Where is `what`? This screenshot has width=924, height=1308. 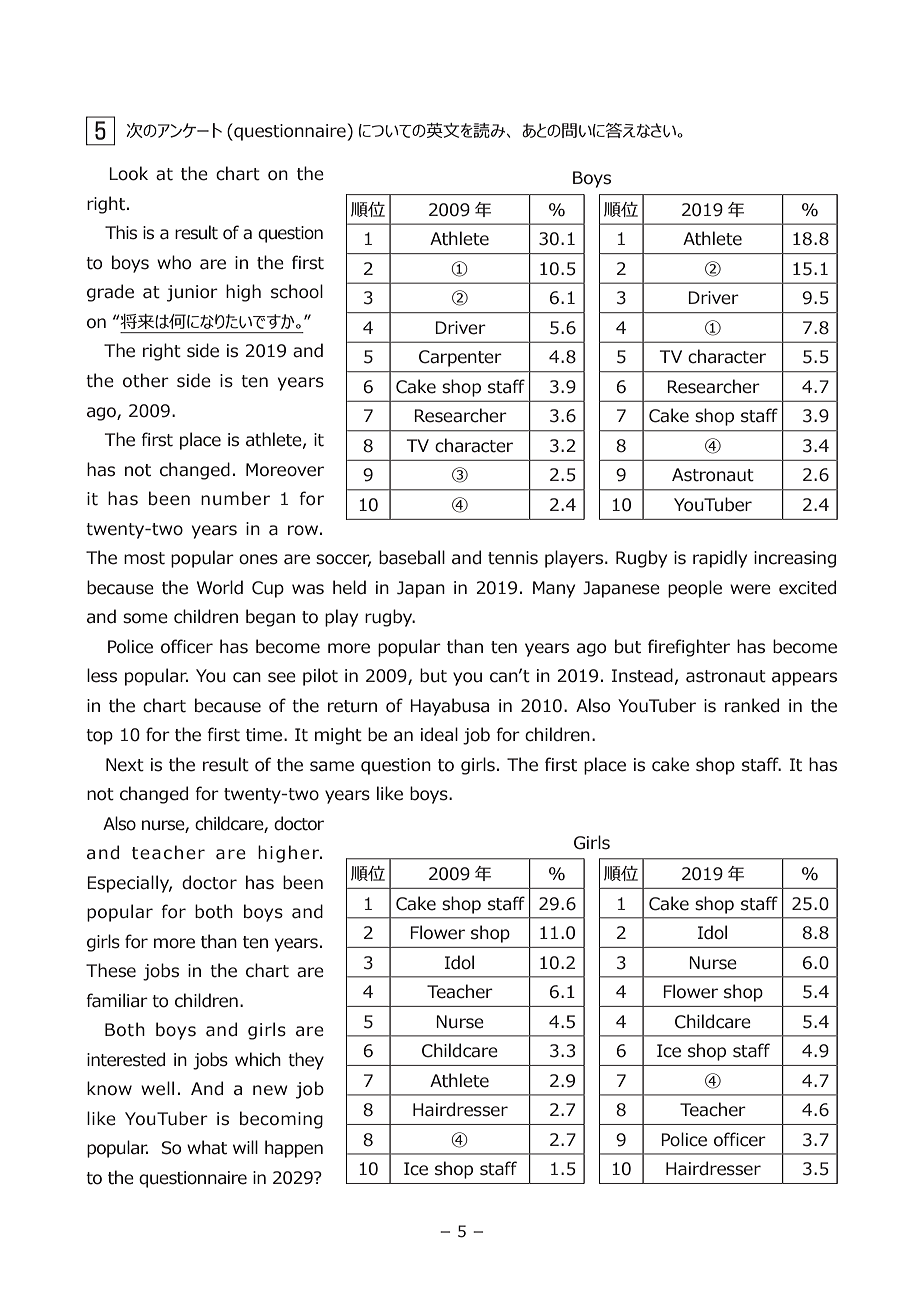
what is located at coordinates (207, 1147).
